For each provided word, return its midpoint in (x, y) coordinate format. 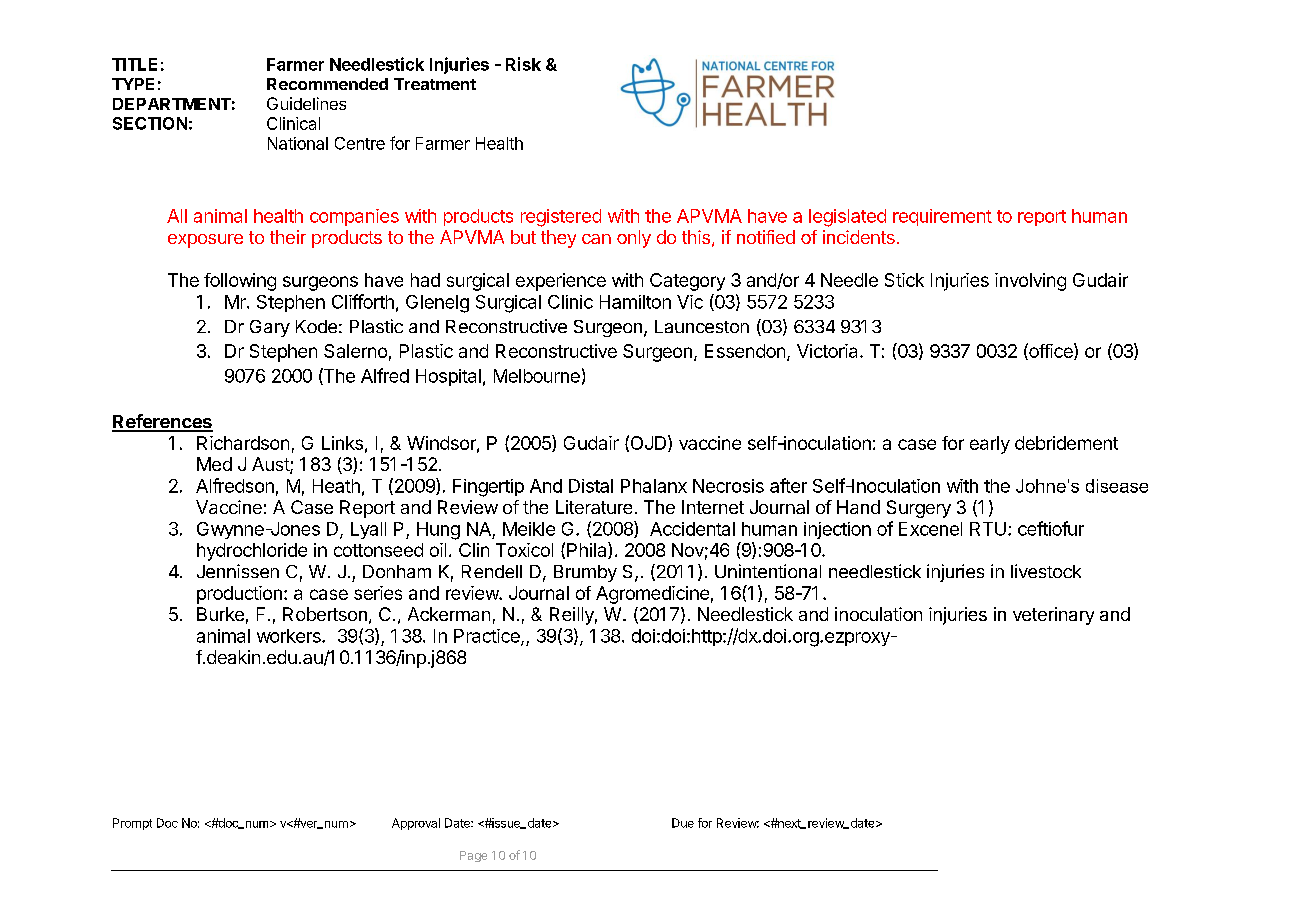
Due (683, 823)
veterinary (1053, 616)
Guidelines (306, 103)
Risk (523, 64)
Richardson (243, 443)
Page (473, 856)
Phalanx (654, 486)
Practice (488, 637)
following (240, 282)
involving (1030, 282)
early (990, 445)
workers (290, 636)
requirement (942, 217)
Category (687, 282)
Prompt (132, 824)
